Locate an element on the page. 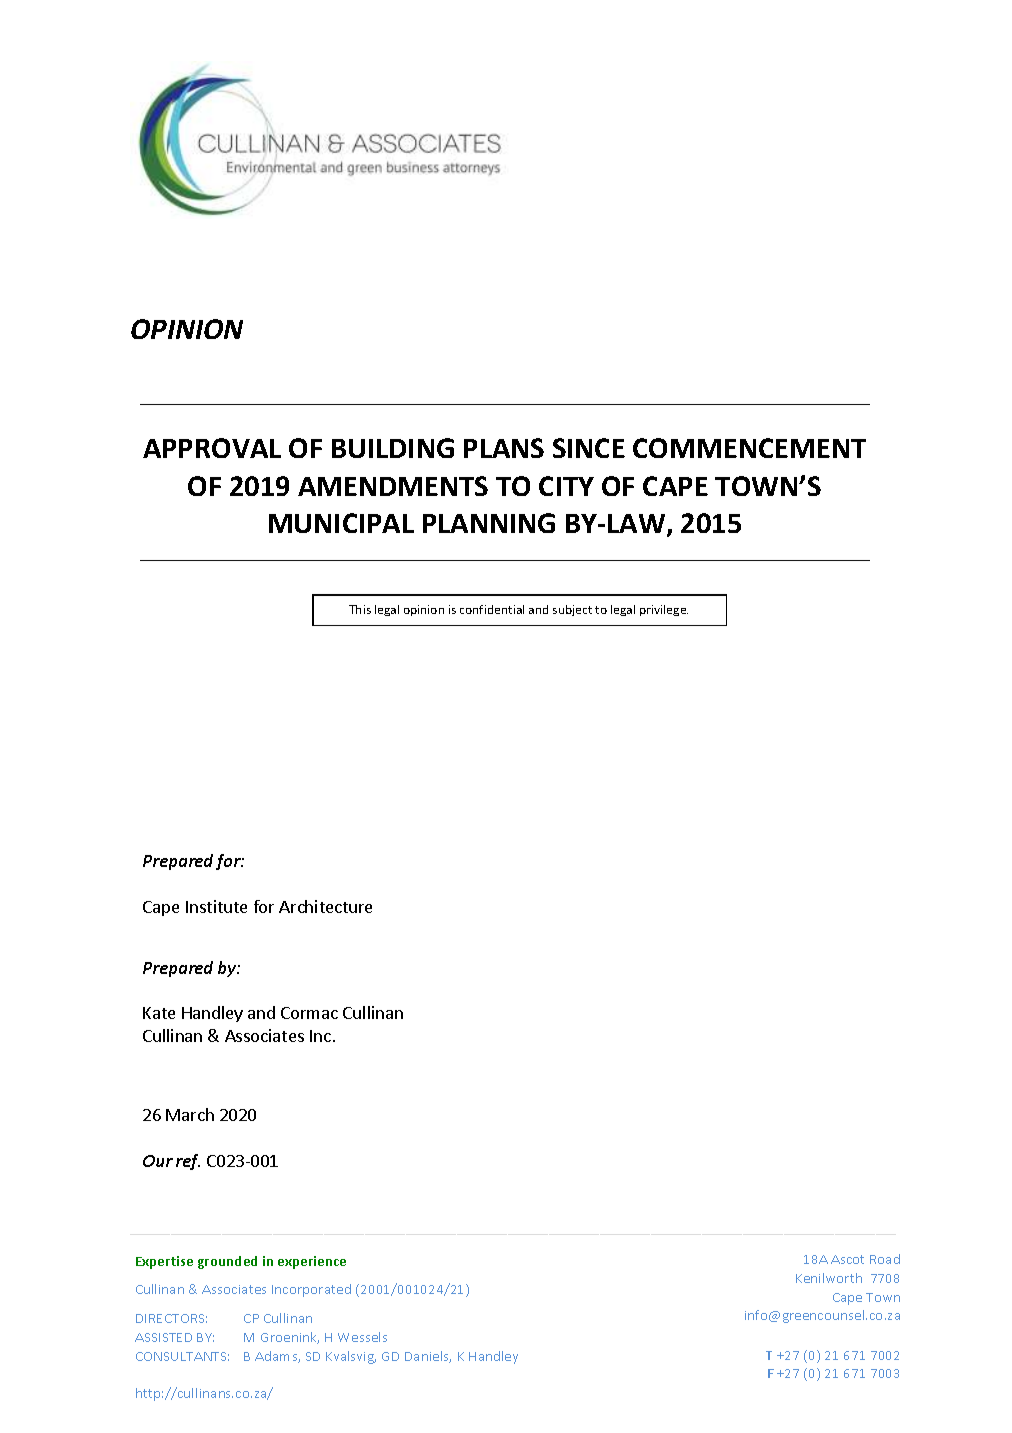 This page has width=1012, height=1433. COMMENCEMENT is located at coordinates (749, 448).
